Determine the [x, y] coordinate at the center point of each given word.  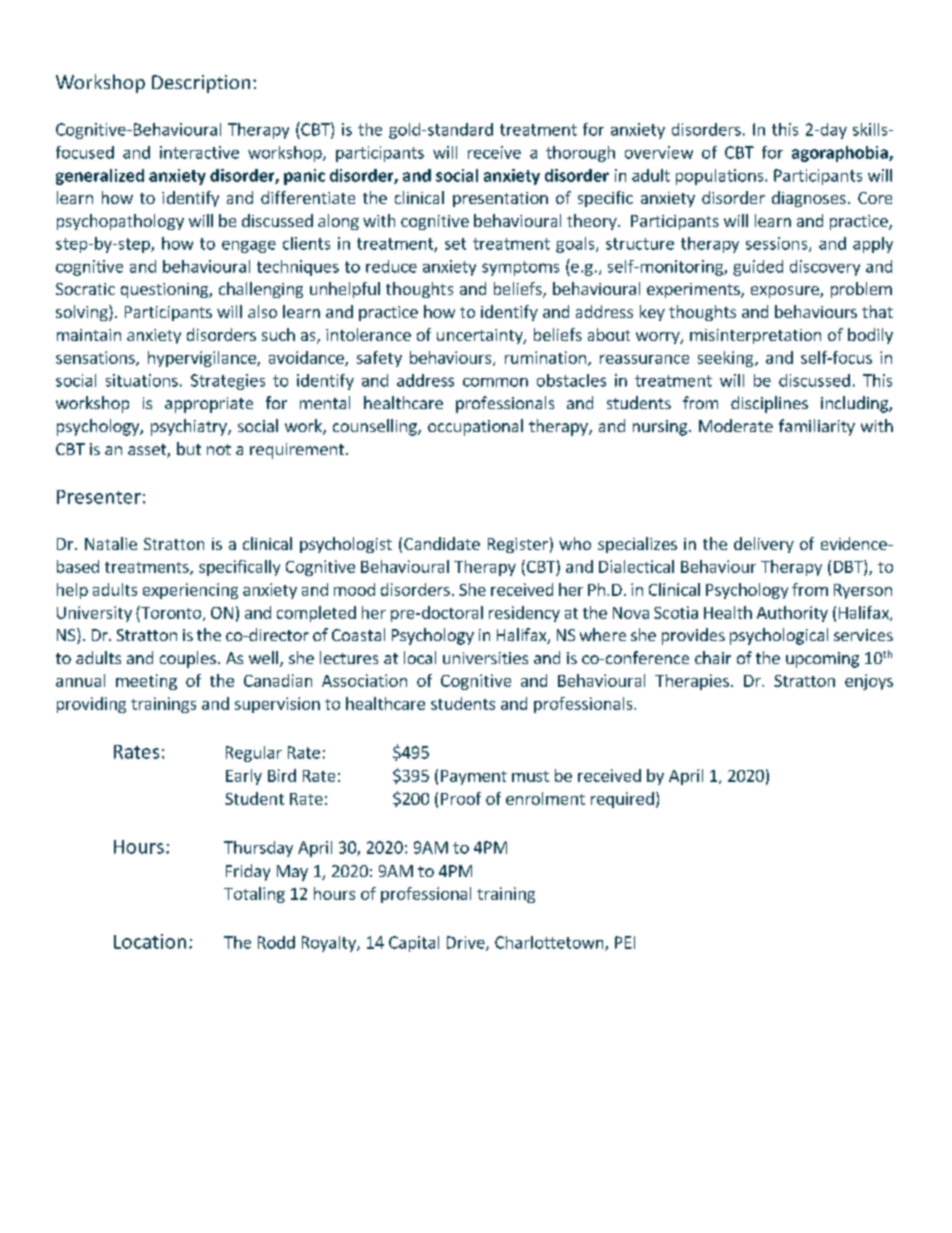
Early [244, 777]
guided [758, 268]
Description [201, 84]
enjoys [869, 682]
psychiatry [190, 427]
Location [150, 941]
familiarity [817, 427]
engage [249, 247]
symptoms [520, 268]
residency [524, 614]
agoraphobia [841, 154]
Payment [474, 777]
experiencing [190, 591]
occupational [475, 427]
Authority [792, 614]
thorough [580, 154]
